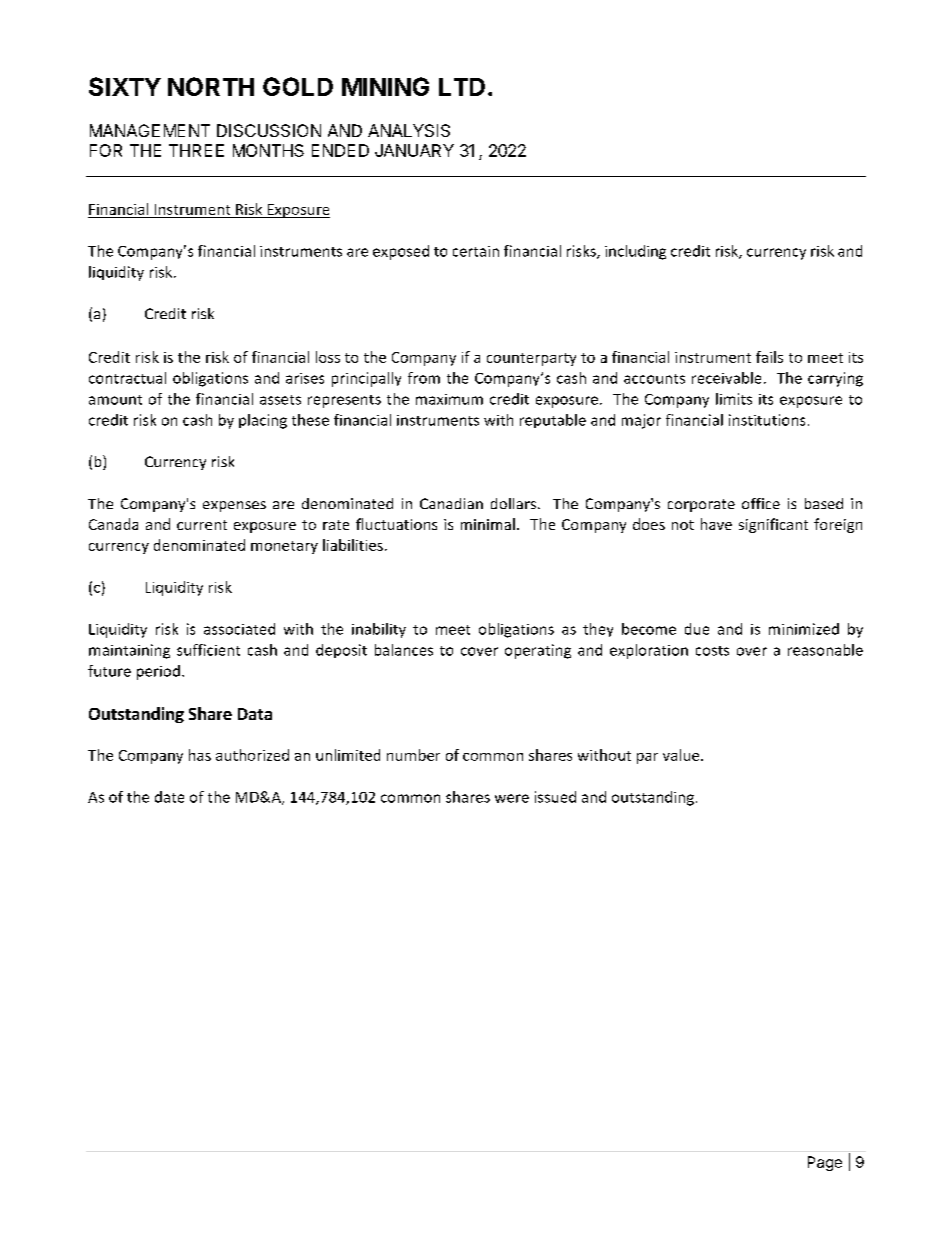 This document has width=952, height=1233. What do you see at coordinates (208, 650) in the document?
I see `sufficient` at bounding box center [208, 650].
